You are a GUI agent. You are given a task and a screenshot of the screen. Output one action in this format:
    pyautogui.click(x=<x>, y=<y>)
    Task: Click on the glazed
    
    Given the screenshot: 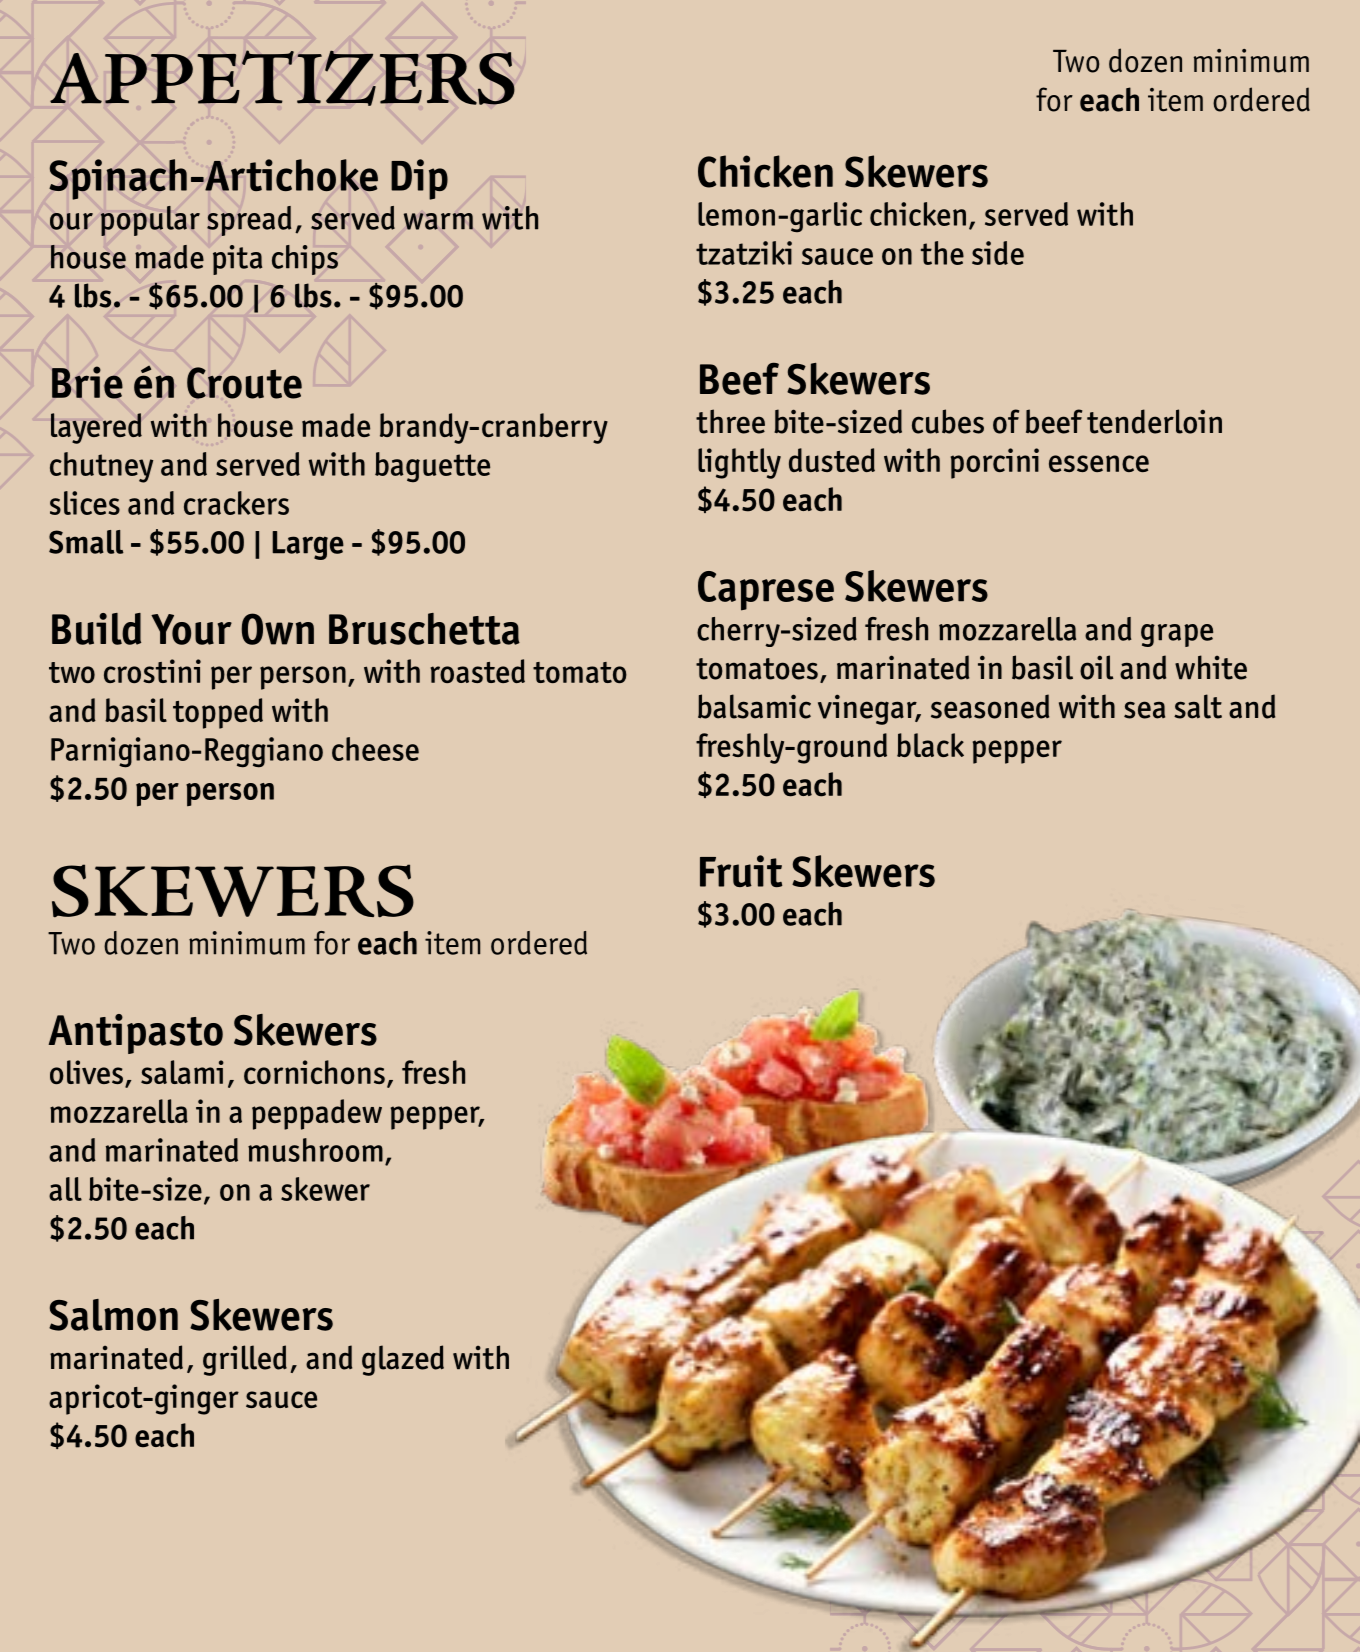 What is the action you would take?
    pyautogui.click(x=403, y=1360)
